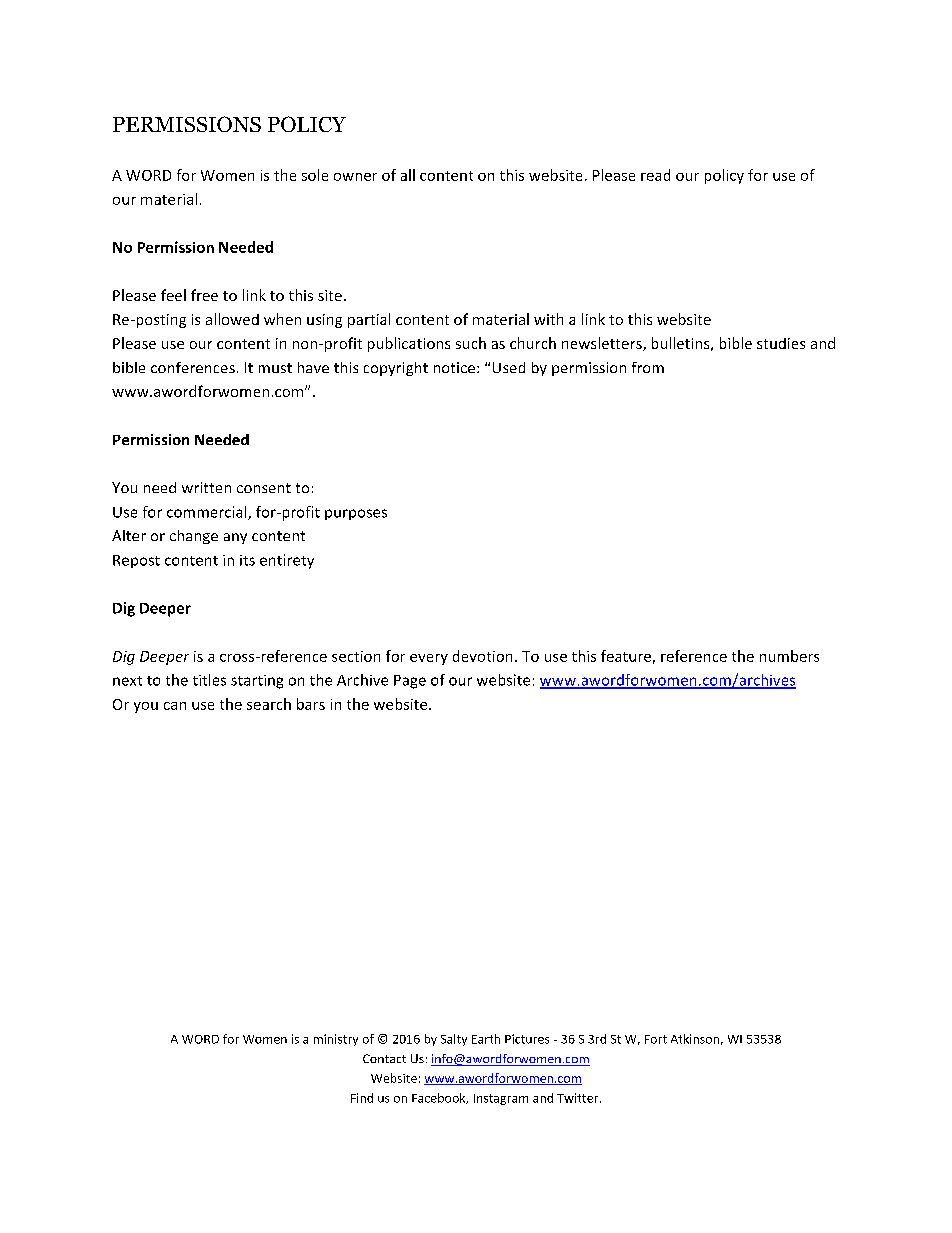  Describe the element at coordinates (315, 175) in the document. I see `sole` at that location.
